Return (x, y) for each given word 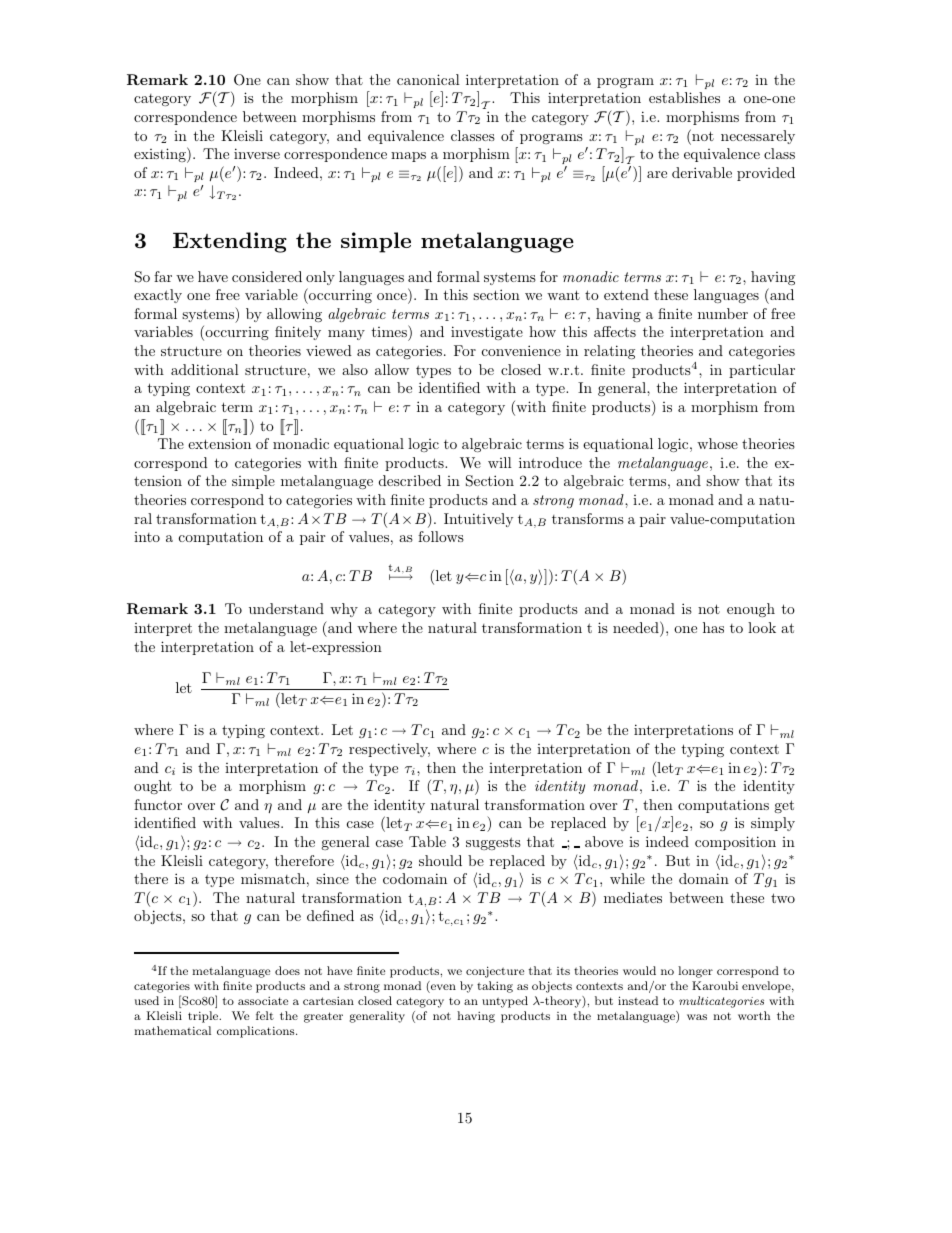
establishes (684, 97)
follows (441, 536)
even (442, 988)
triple (204, 1017)
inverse (257, 153)
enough (751, 610)
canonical (428, 79)
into (147, 537)
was (697, 1017)
